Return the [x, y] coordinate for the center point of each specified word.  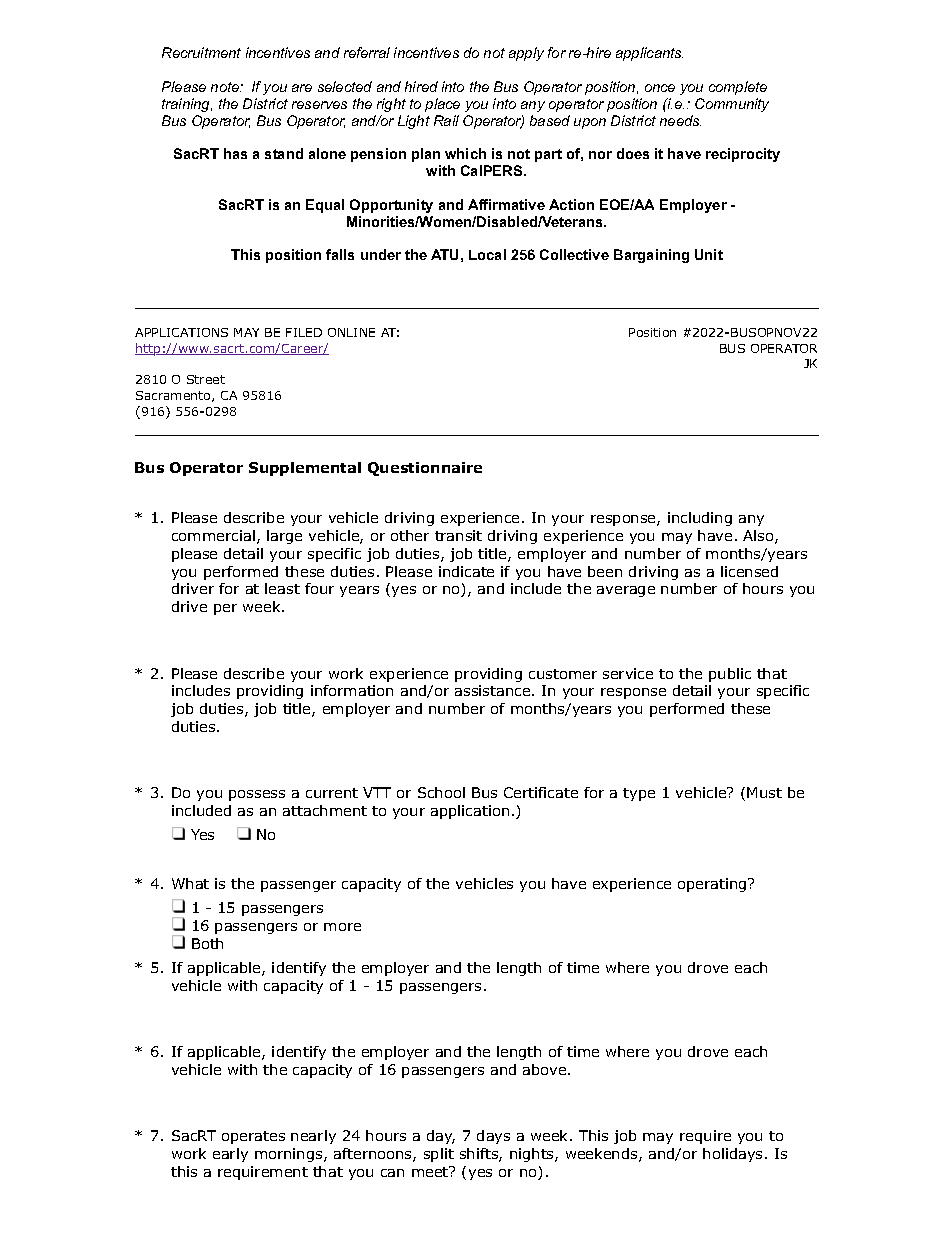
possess [257, 795]
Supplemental [305, 469]
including [700, 519]
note [226, 87]
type [639, 794]
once [660, 88]
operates [253, 1137]
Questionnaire [425, 469]
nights [533, 1155]
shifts [480, 1155]
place [442, 105]
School [441, 792]
